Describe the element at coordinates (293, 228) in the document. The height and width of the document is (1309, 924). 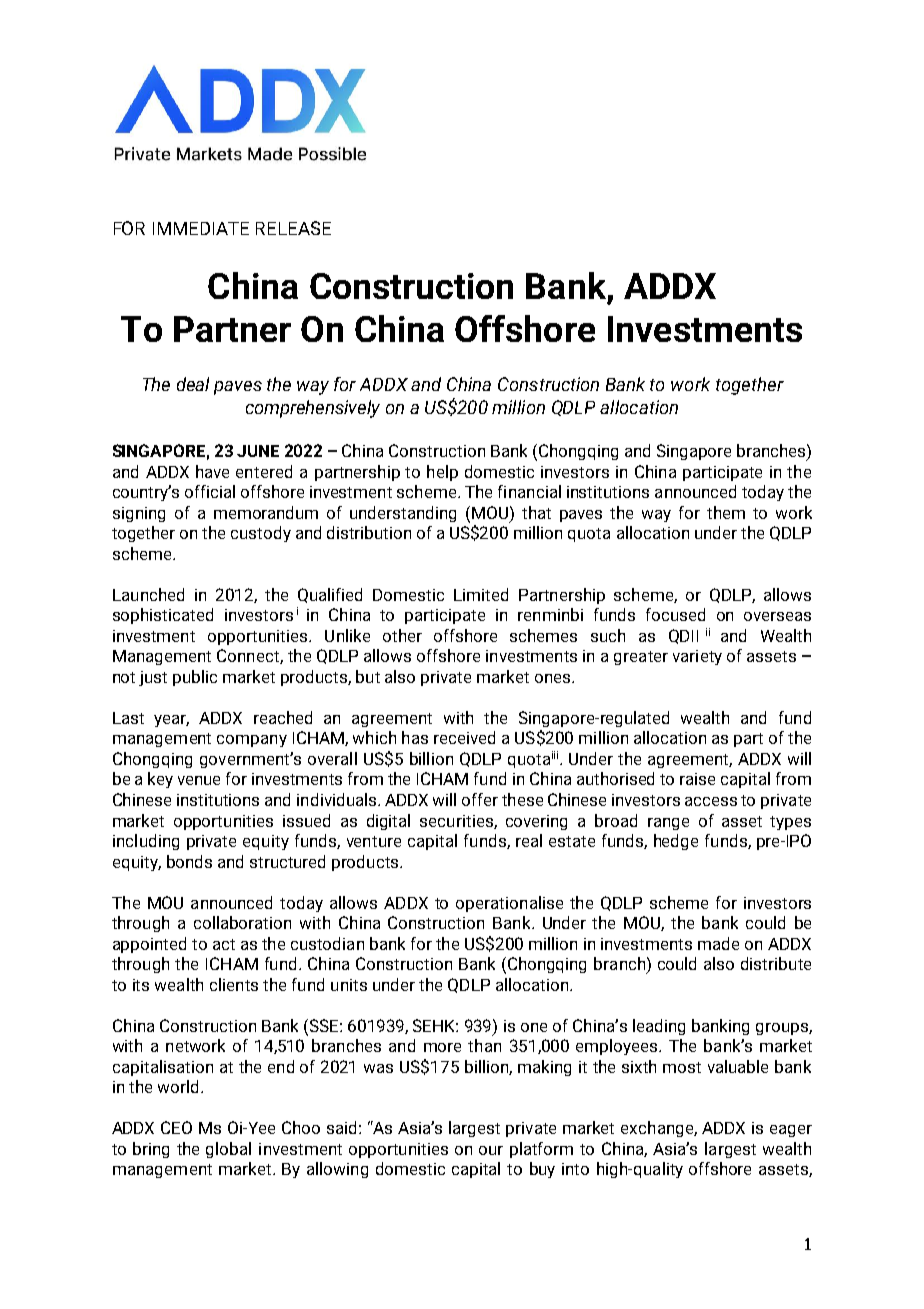
I see `RELEASE` at that location.
